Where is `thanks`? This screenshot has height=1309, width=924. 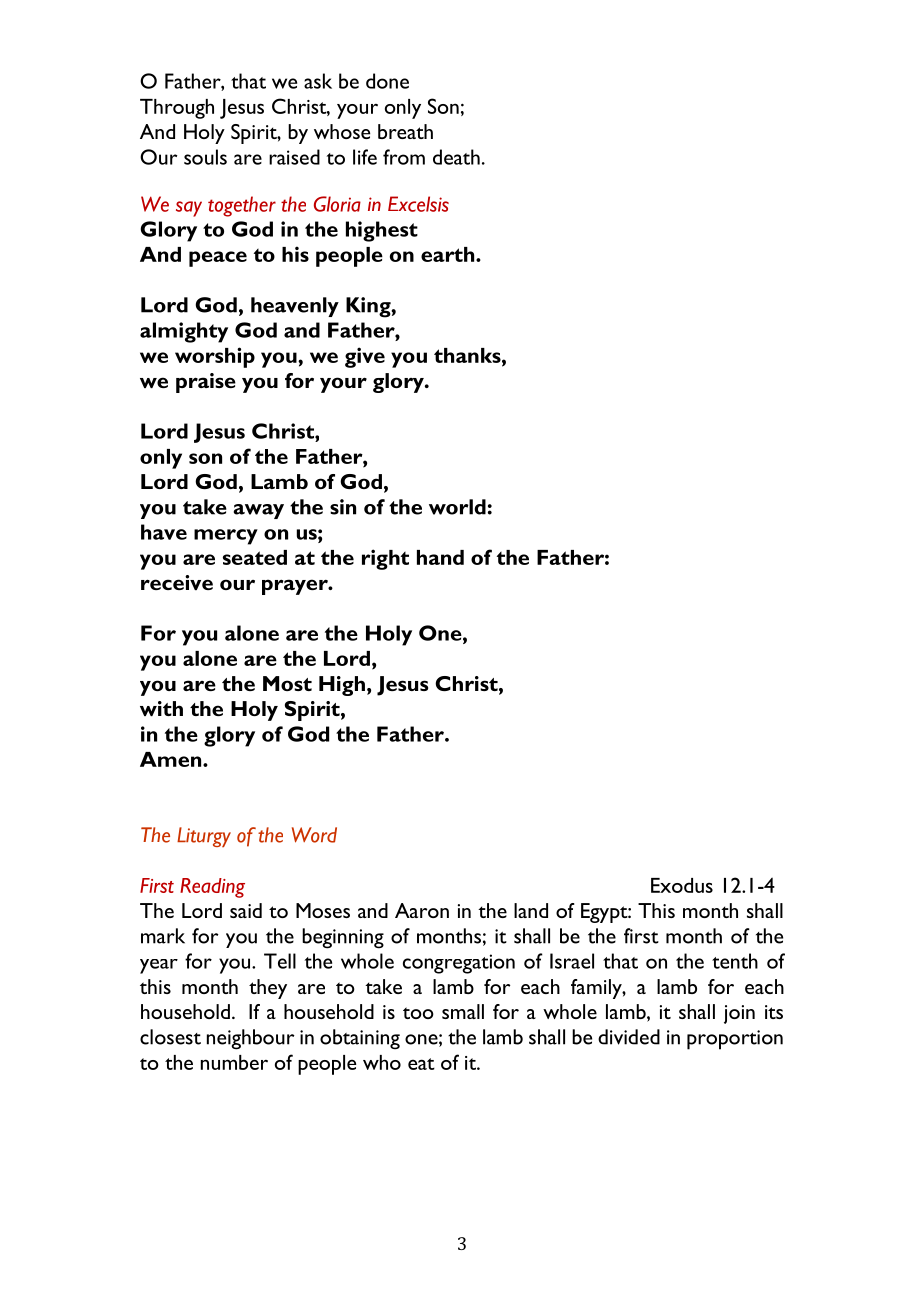 thanks is located at coordinates (468, 355).
